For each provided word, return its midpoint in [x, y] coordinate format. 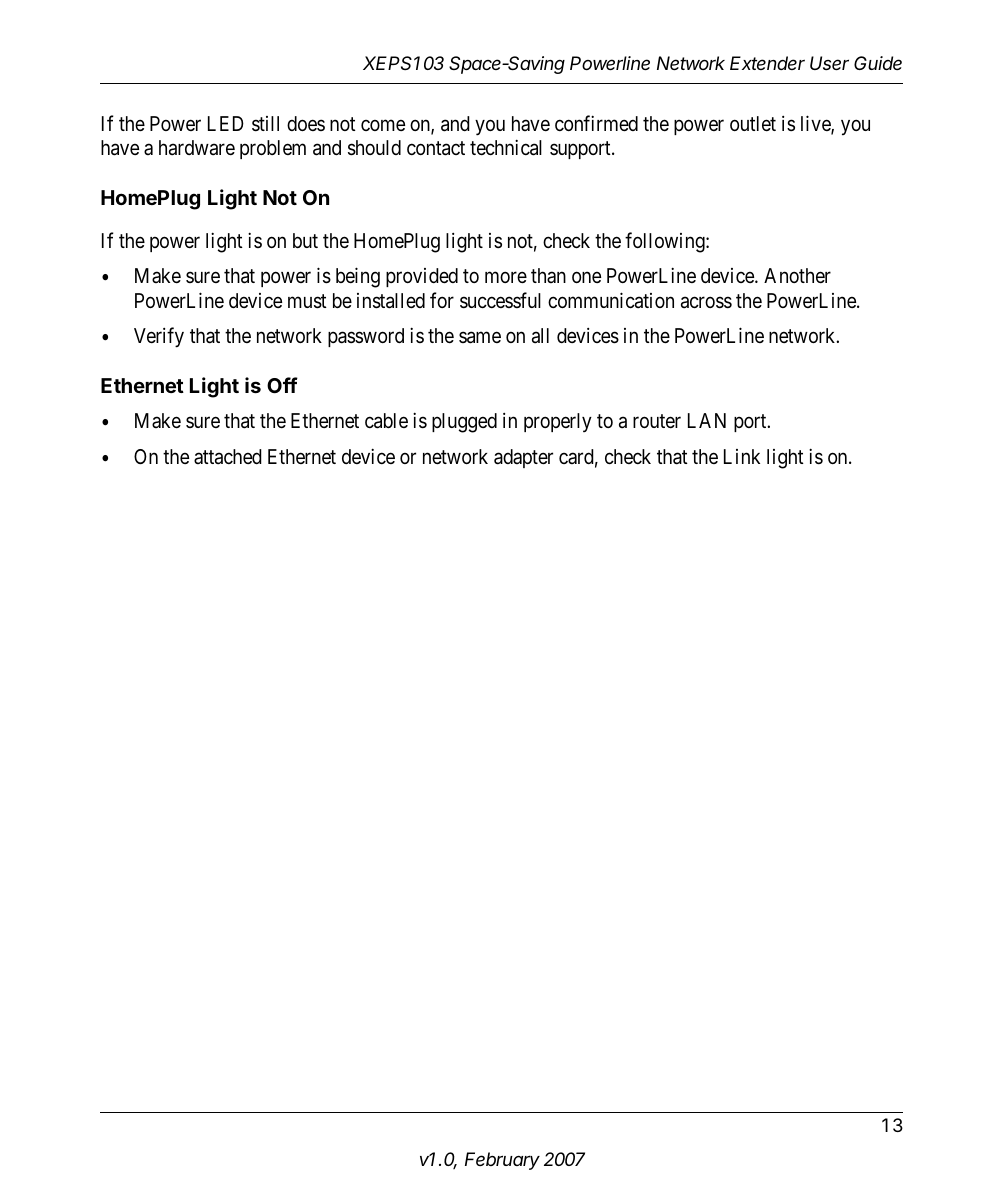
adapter [523, 458]
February [502, 1161]
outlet [753, 123]
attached [228, 457]
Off [282, 385]
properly [558, 422]
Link [742, 456]
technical [506, 147]
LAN [707, 420]
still [265, 124]
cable [386, 421]
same [480, 338]
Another [797, 275]
